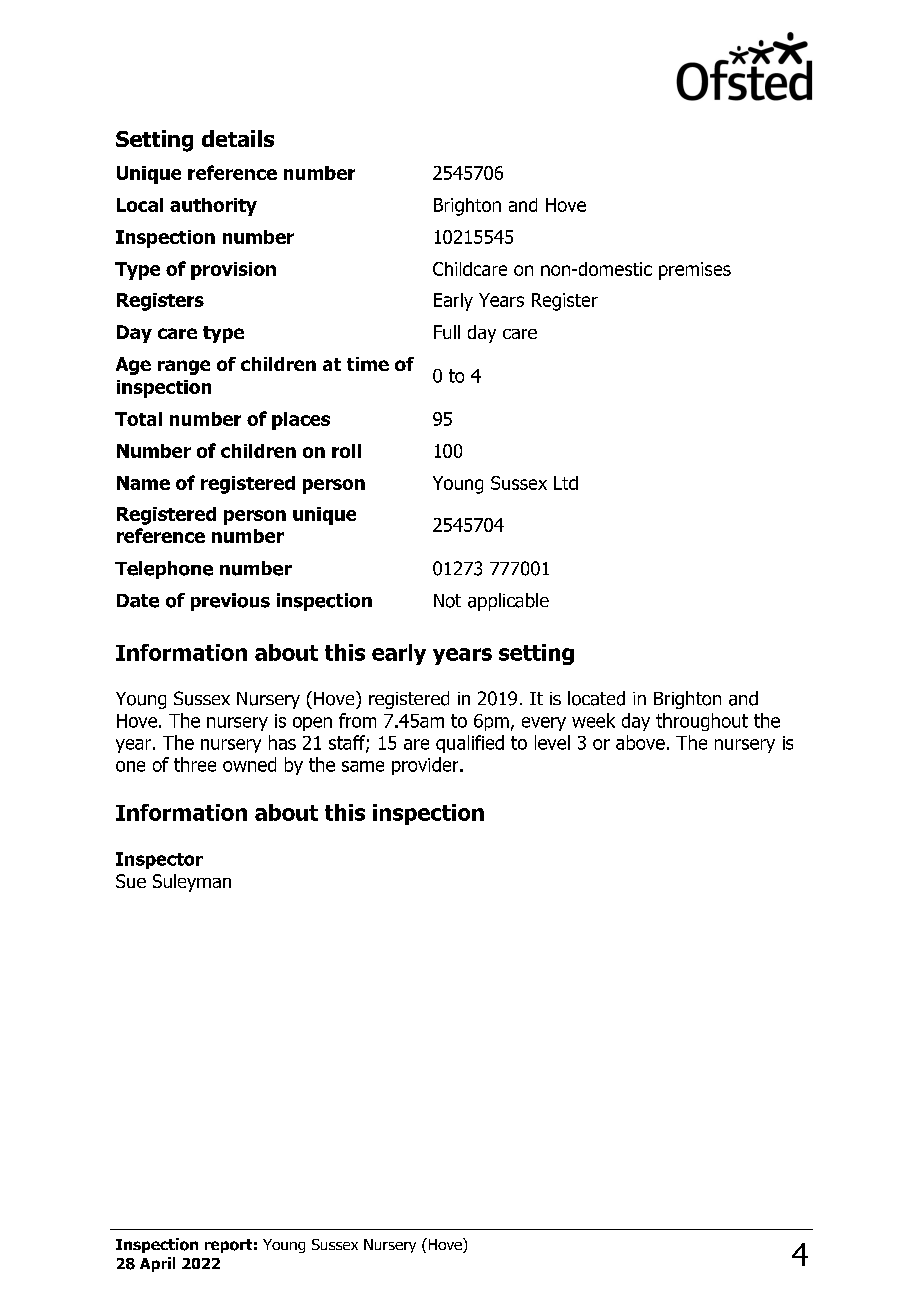 The image size is (924, 1310). What do you see at coordinates (195, 764) in the page?
I see `three` at bounding box center [195, 764].
